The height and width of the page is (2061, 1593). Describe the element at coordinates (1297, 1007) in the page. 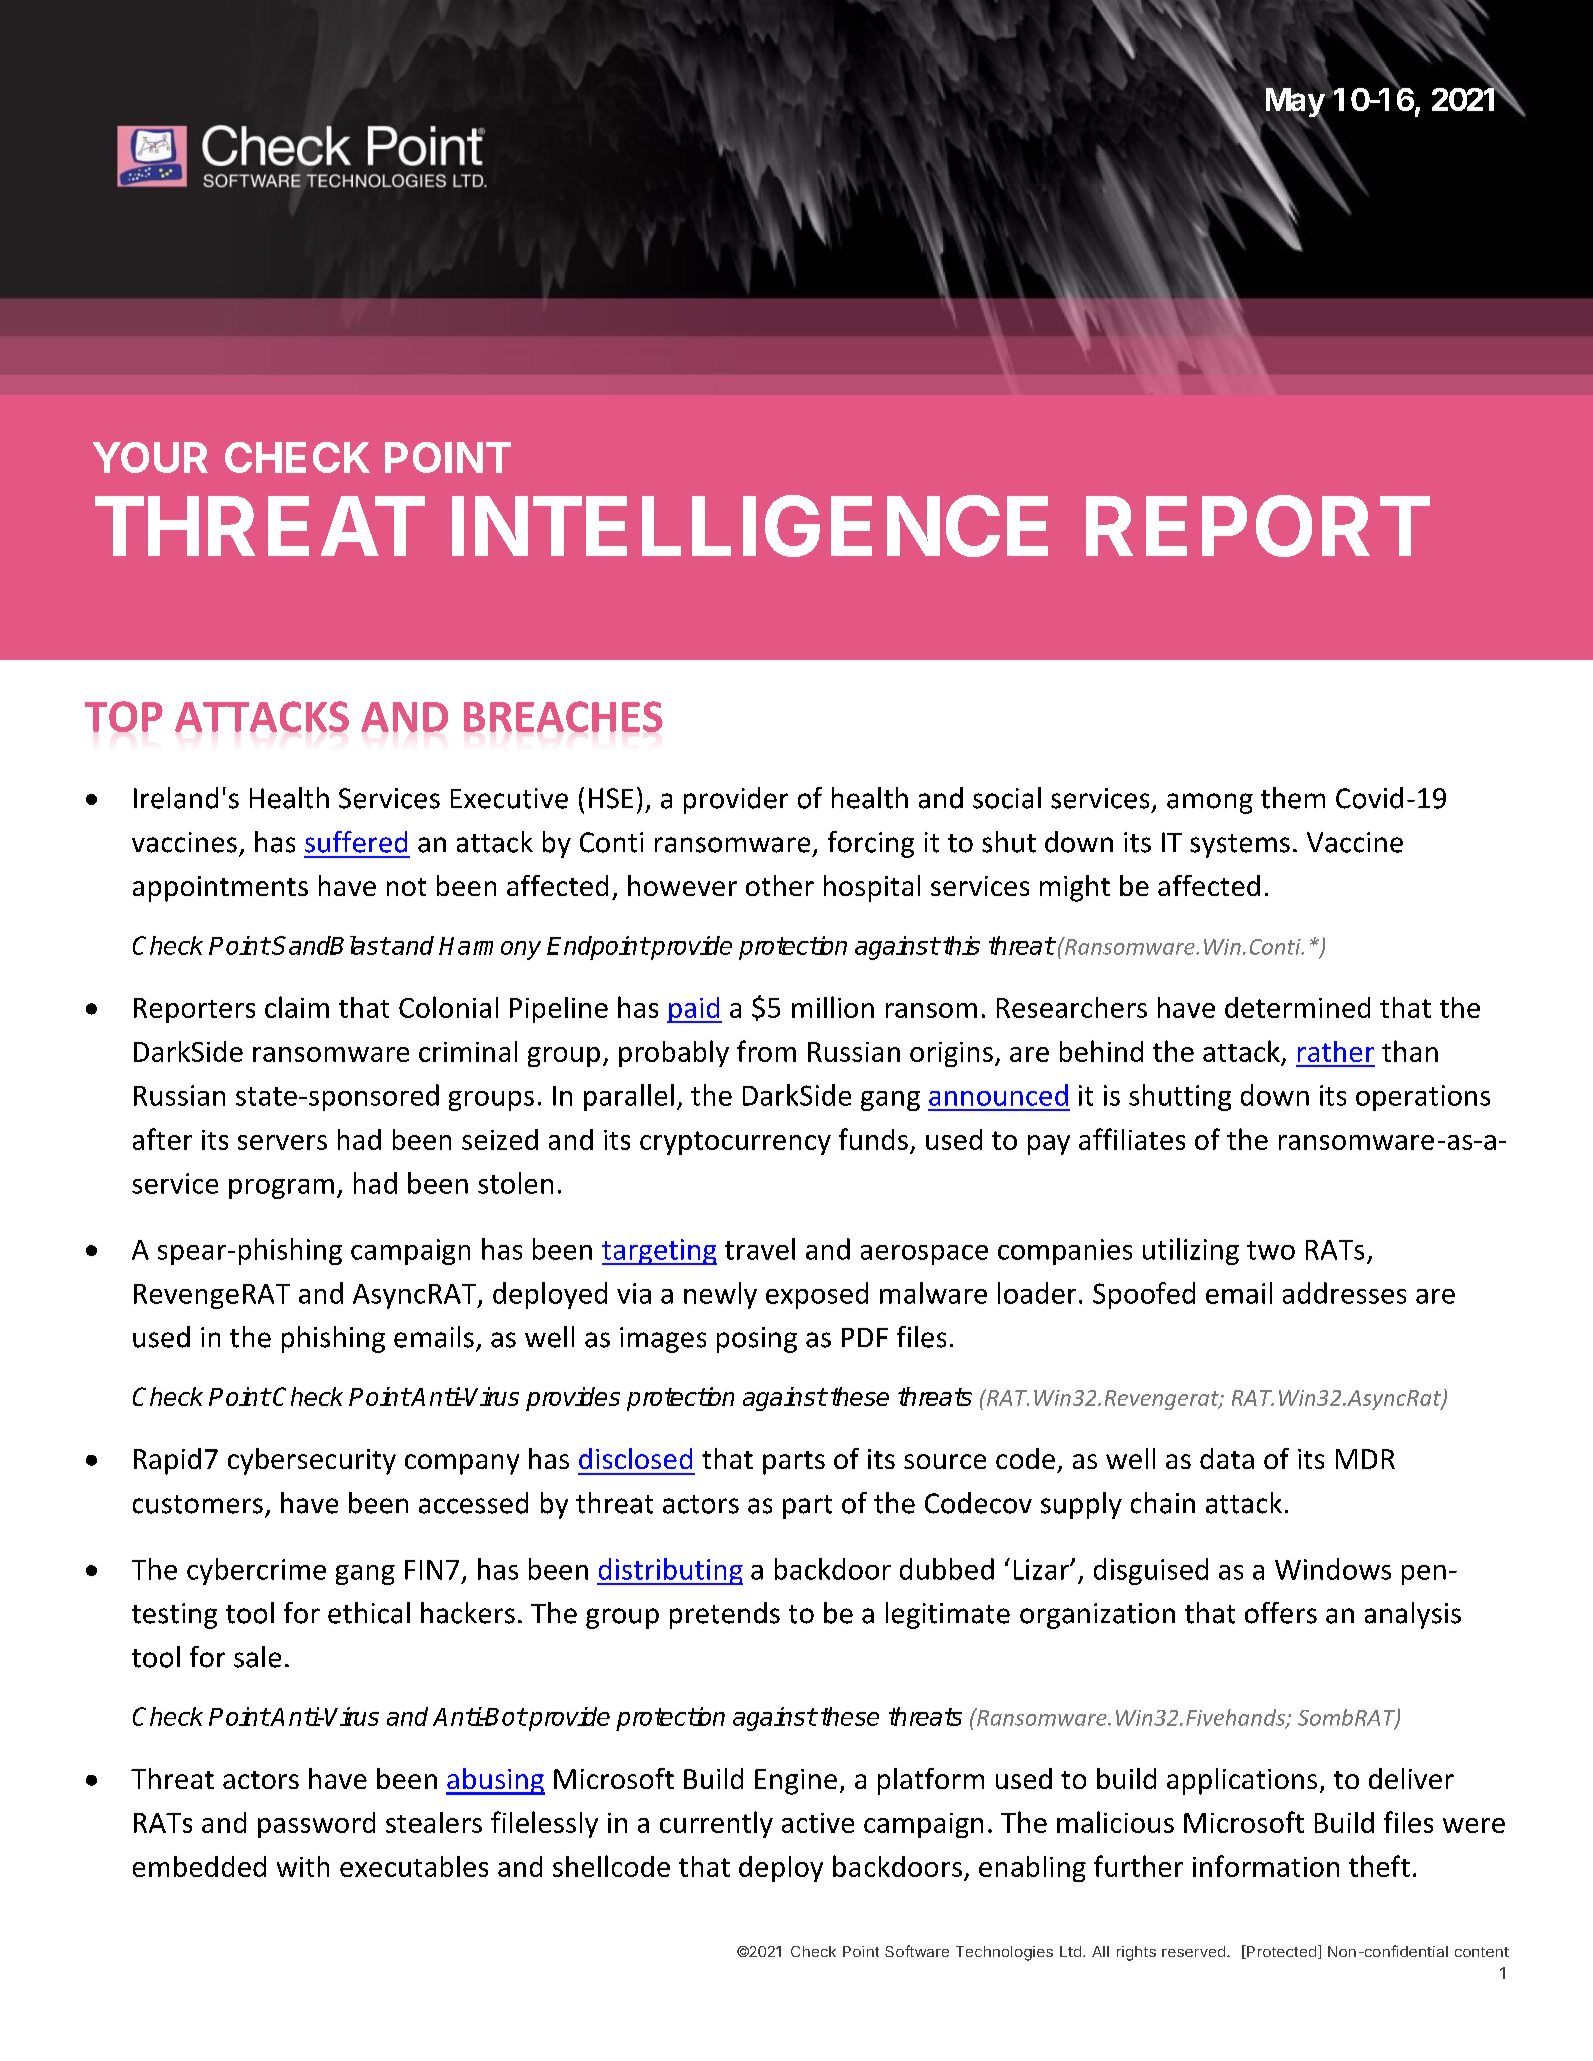

I see `determined` at that location.
